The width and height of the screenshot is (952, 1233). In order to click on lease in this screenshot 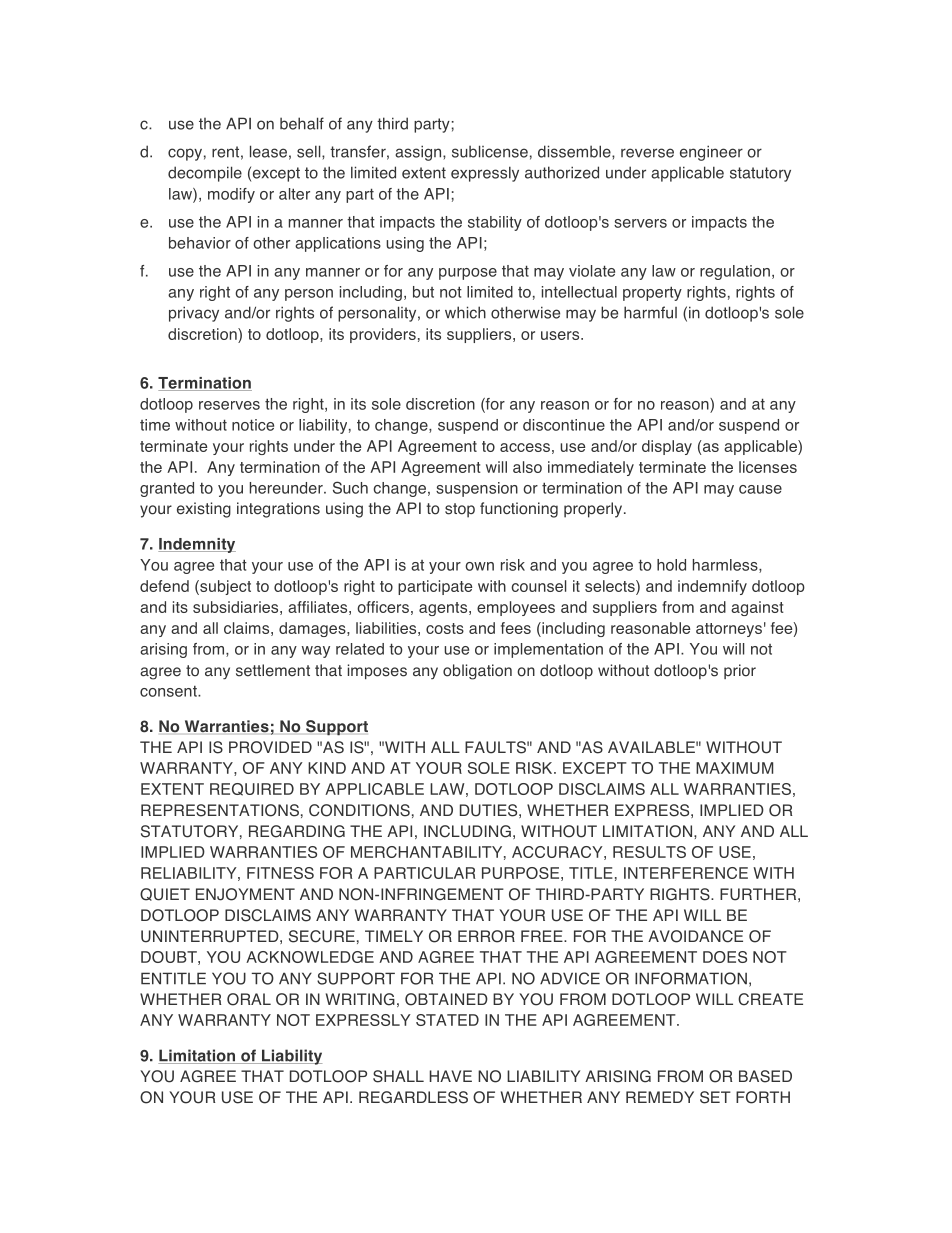, I will do `click(268, 151)`.
